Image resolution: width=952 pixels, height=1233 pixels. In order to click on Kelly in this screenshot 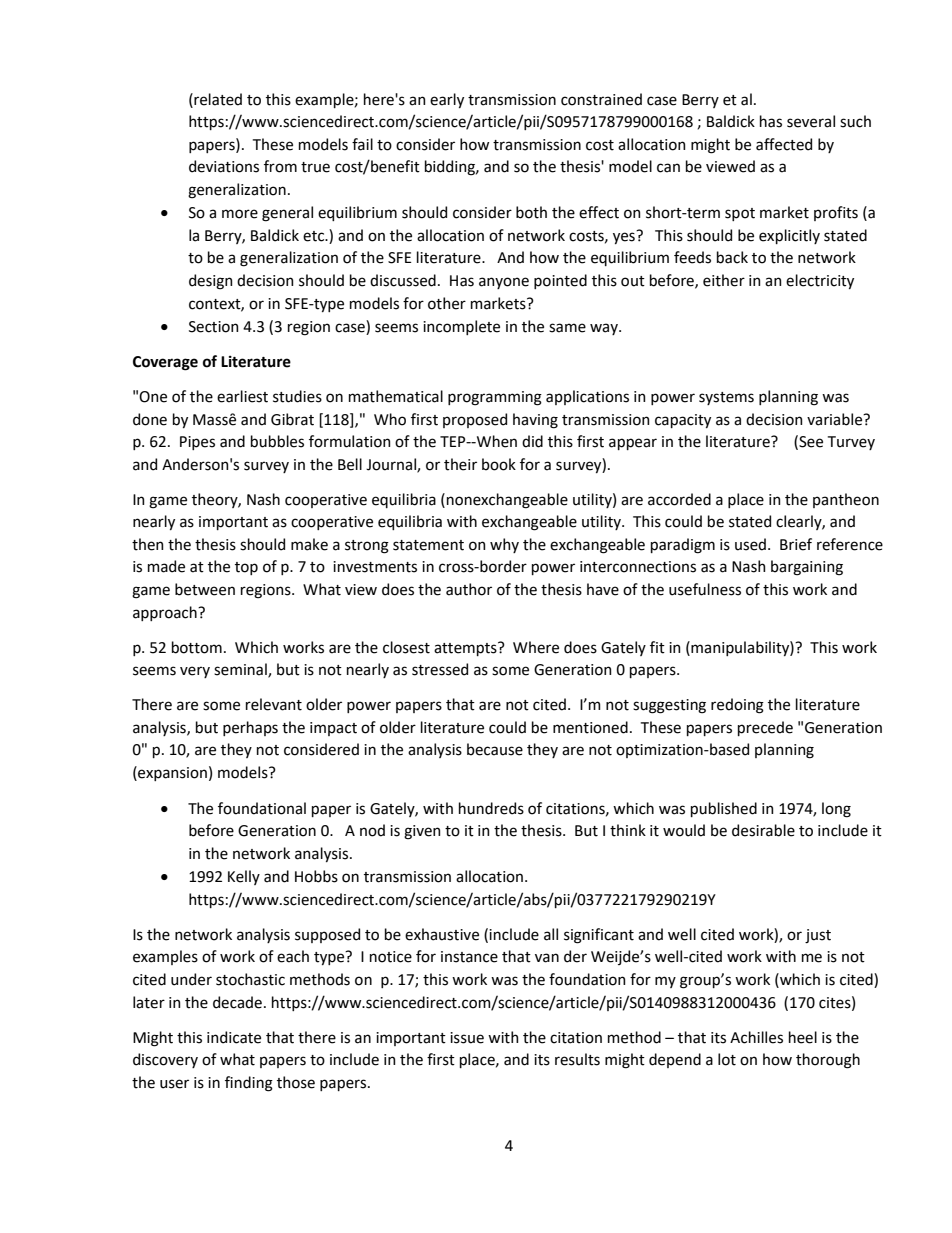, I will do `click(244, 877)`.
